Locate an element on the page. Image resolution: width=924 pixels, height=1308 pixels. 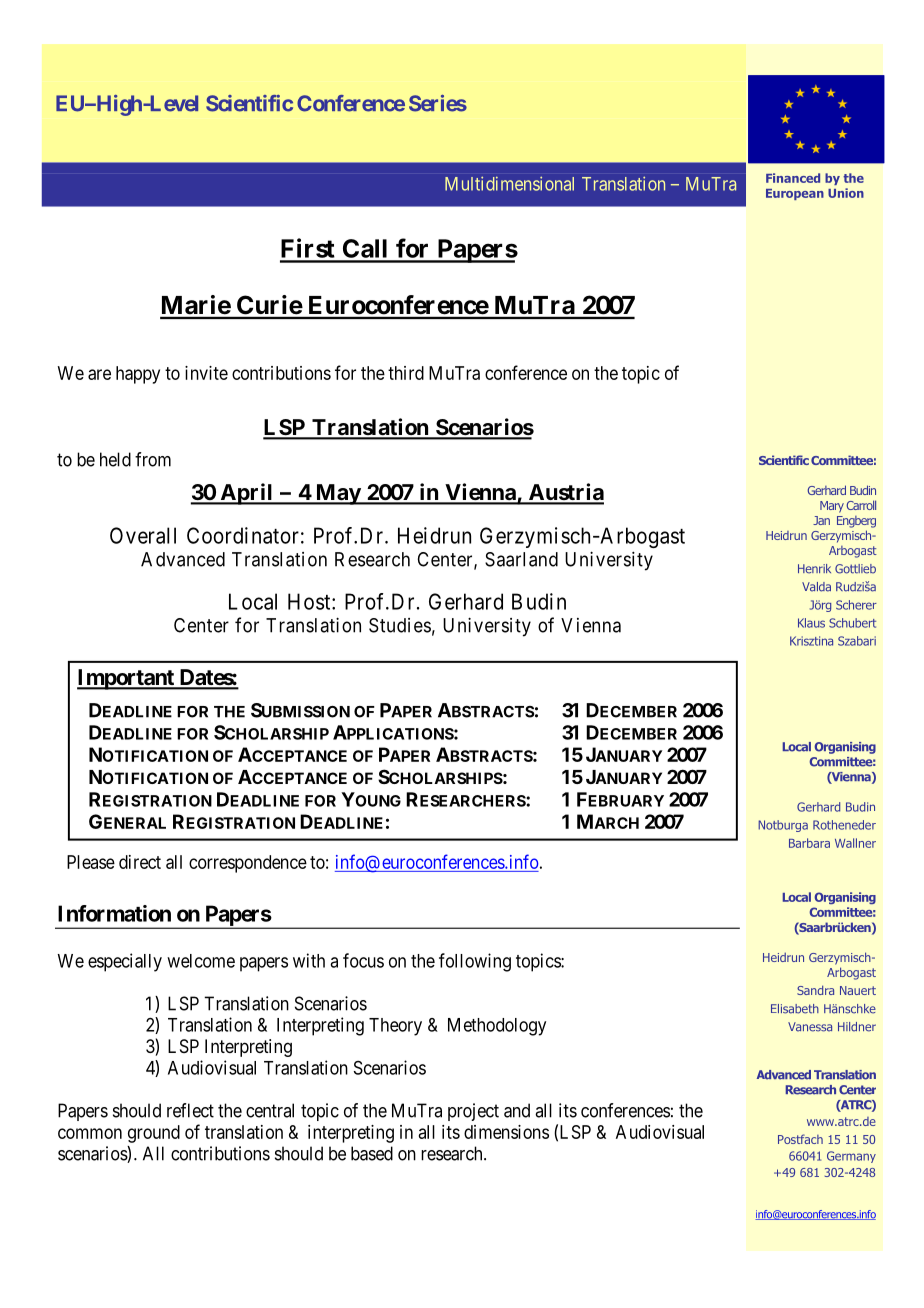
Multidimensional is located at coordinates (509, 183).
